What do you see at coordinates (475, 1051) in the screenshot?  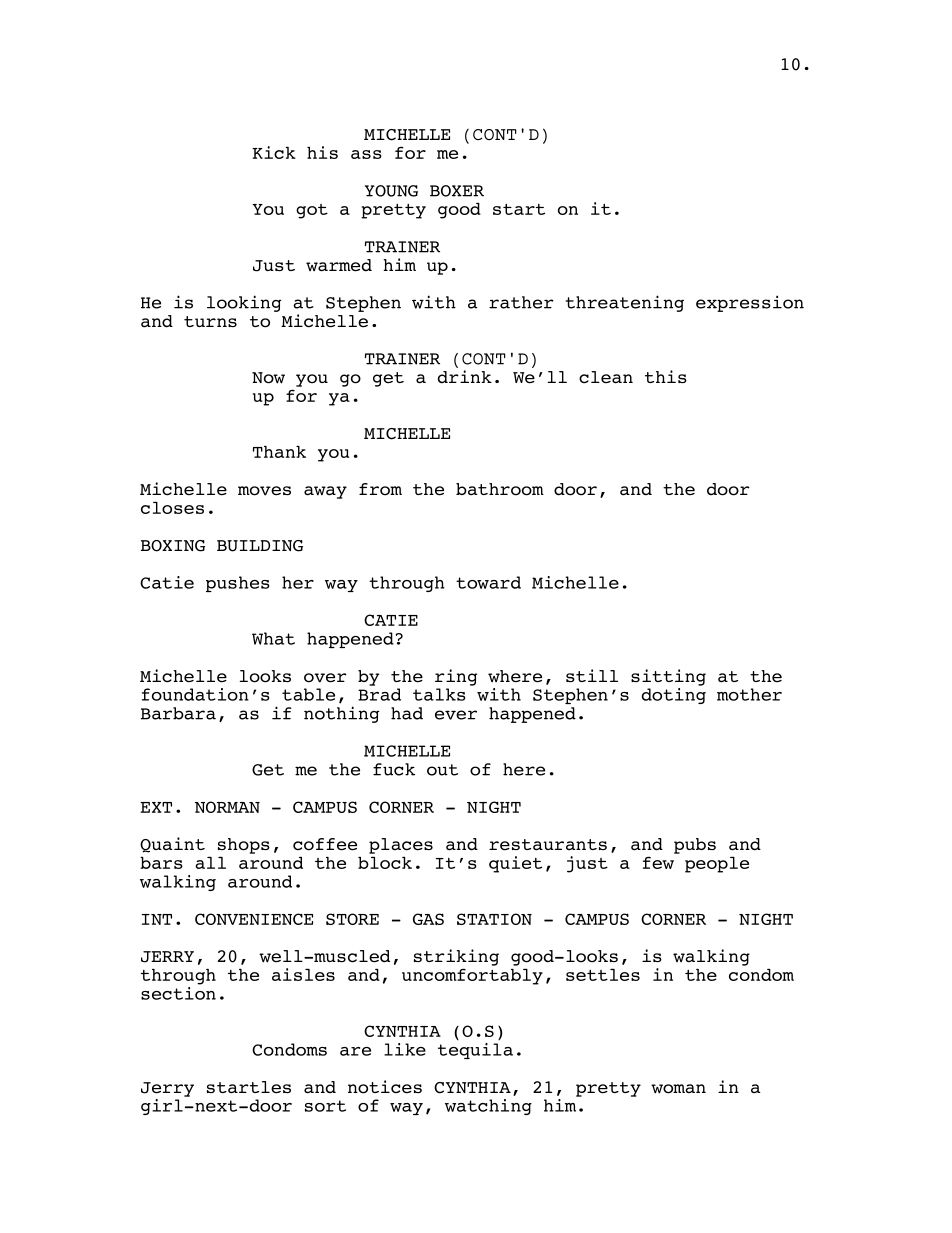 I see `tequila` at bounding box center [475, 1051].
